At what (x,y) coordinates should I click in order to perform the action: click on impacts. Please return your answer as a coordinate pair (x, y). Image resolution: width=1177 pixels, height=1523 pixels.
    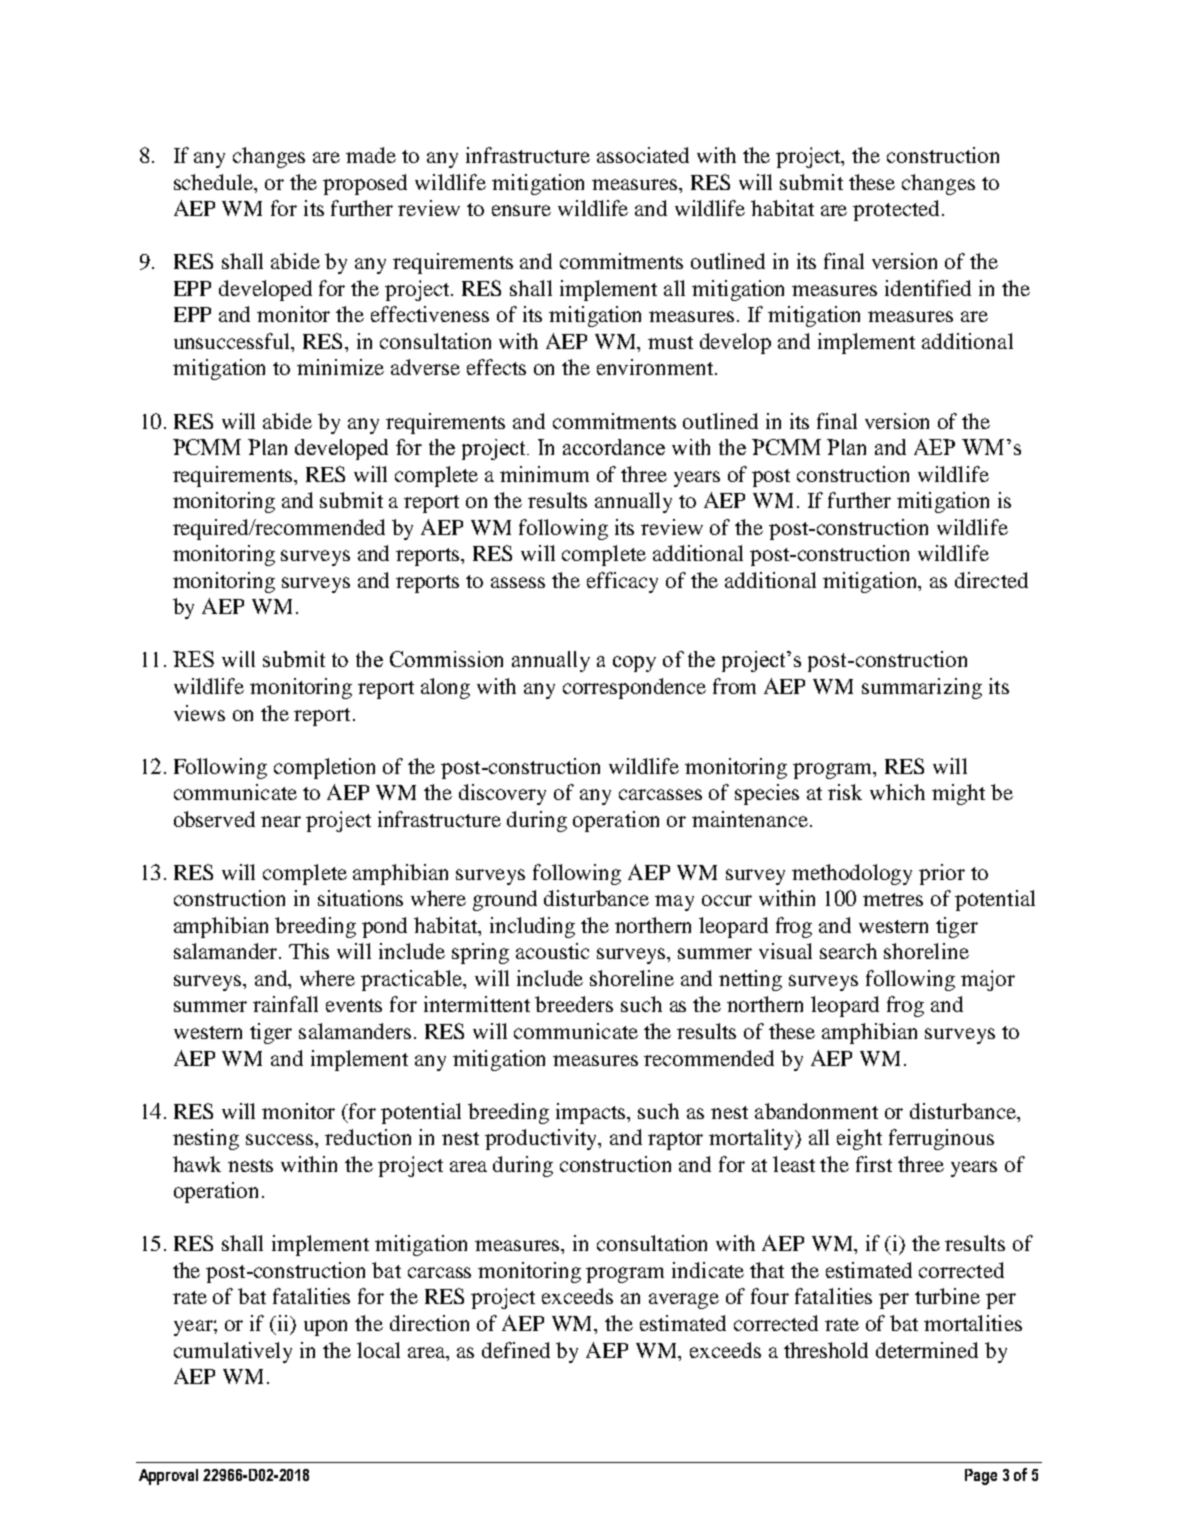
    Looking at the image, I should click on (592, 1113).
